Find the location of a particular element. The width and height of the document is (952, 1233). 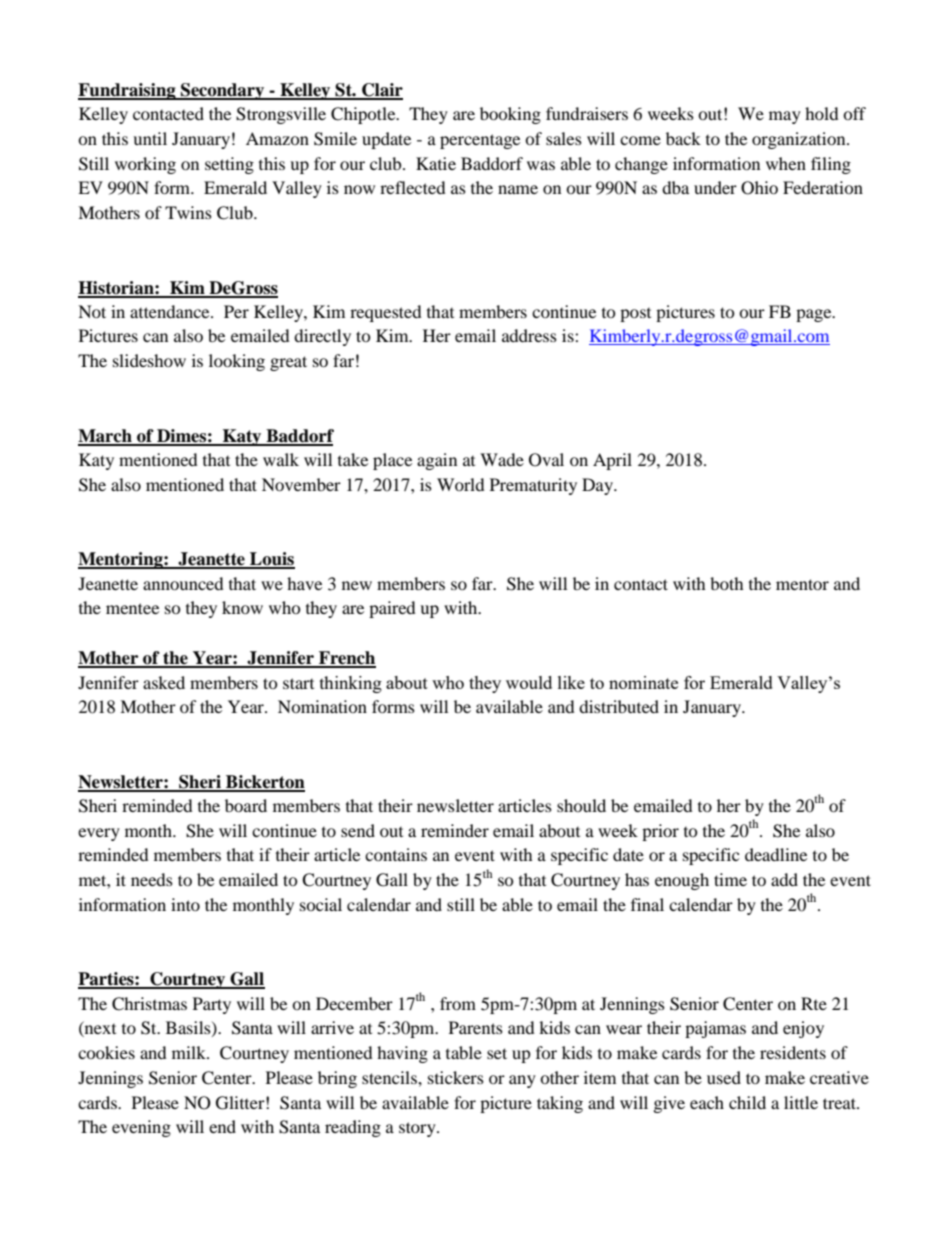

until is located at coordinates (150, 138).
